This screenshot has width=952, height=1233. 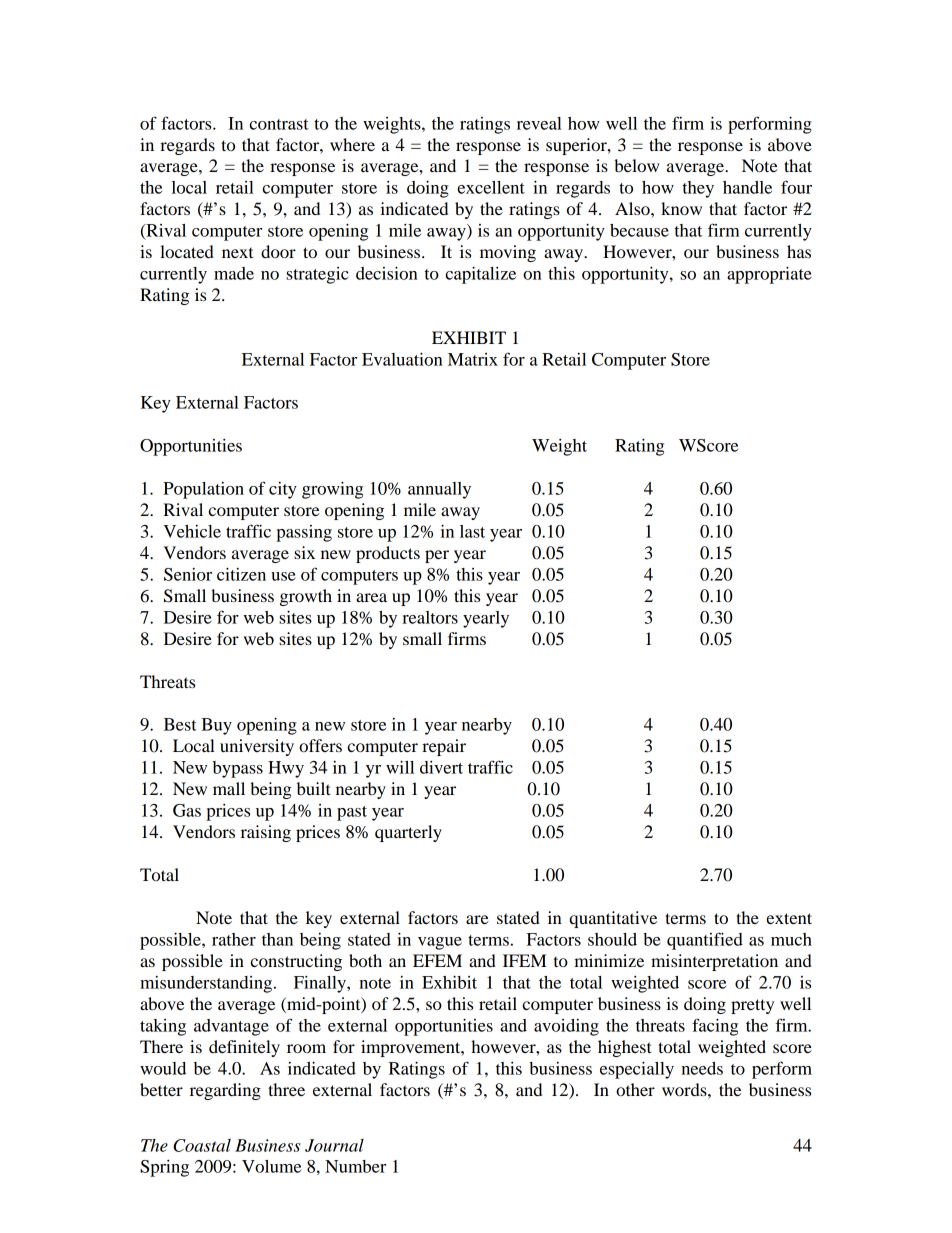 I want to click on excellent, so click(x=491, y=187).
